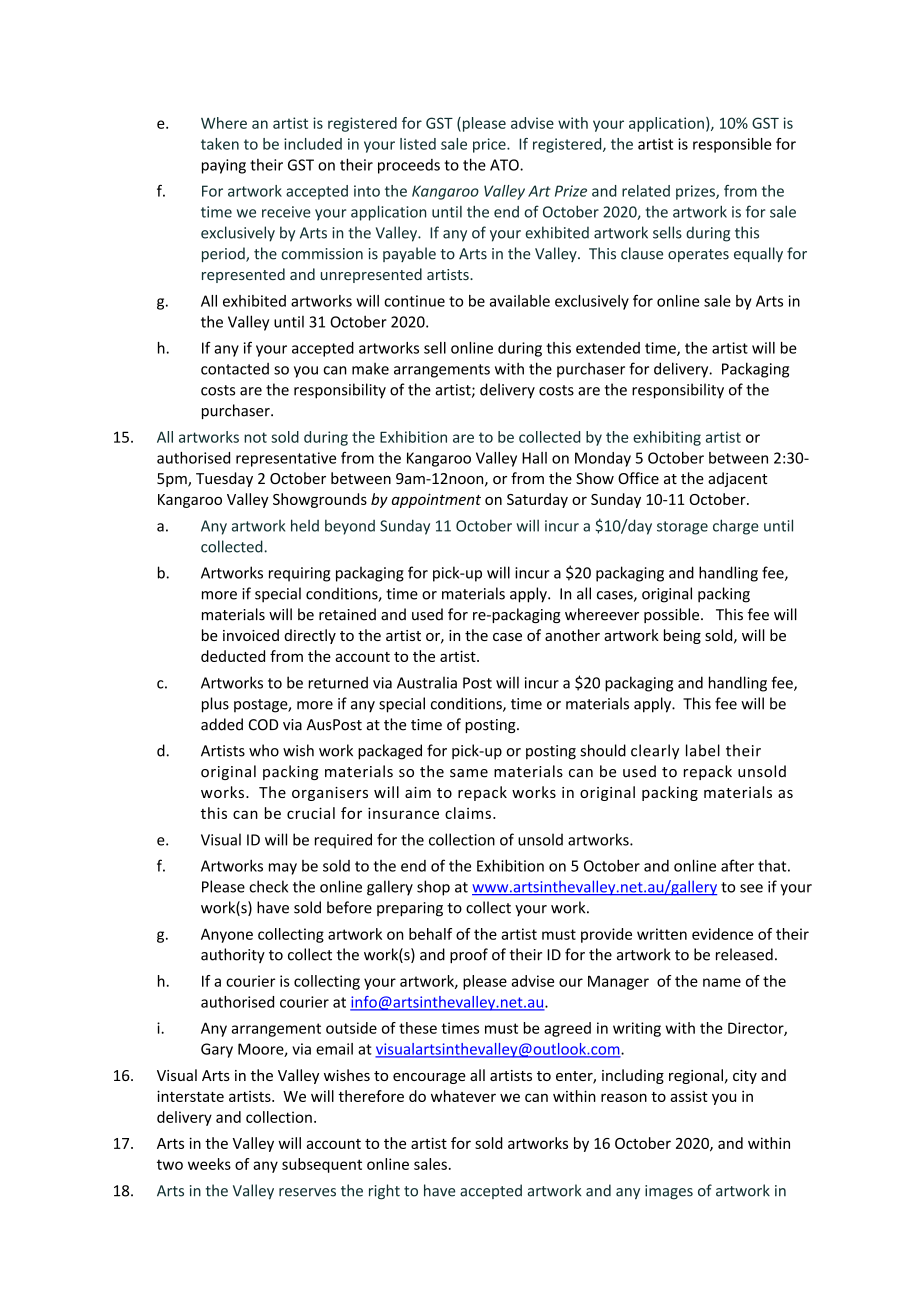 The height and width of the screenshot is (1308, 924). What do you see at coordinates (436, 500) in the screenshot?
I see `appointment` at bounding box center [436, 500].
